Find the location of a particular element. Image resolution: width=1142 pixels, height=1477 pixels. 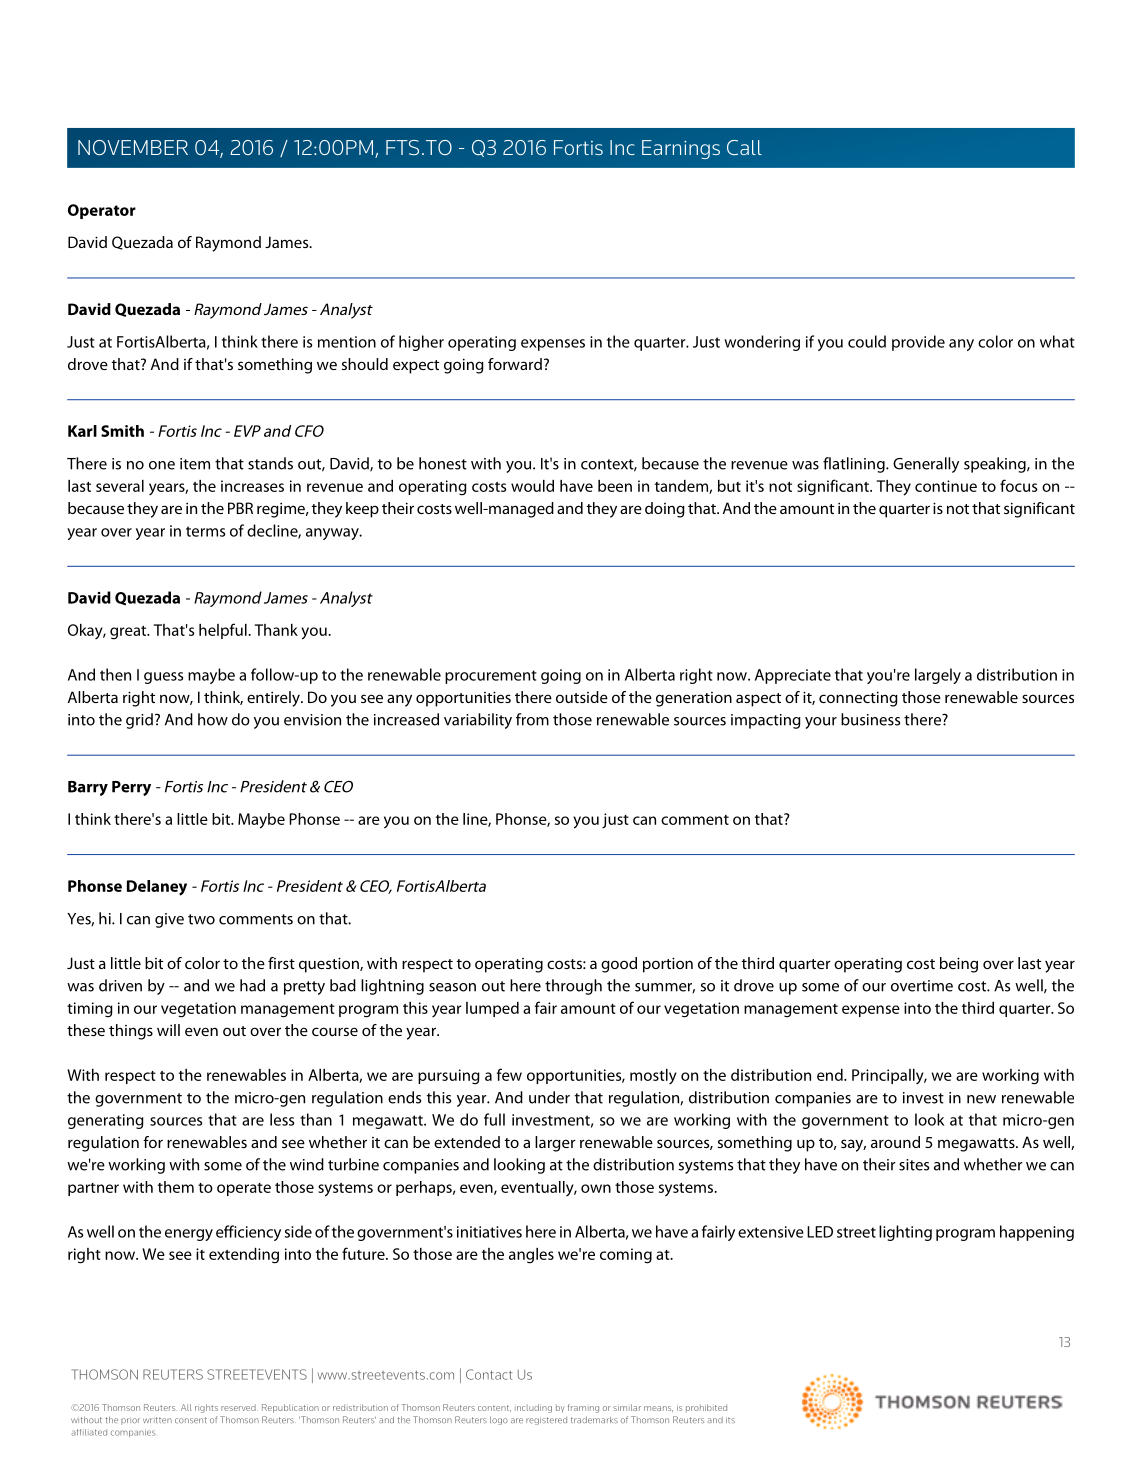

NOVEMBER is located at coordinates (133, 147).
